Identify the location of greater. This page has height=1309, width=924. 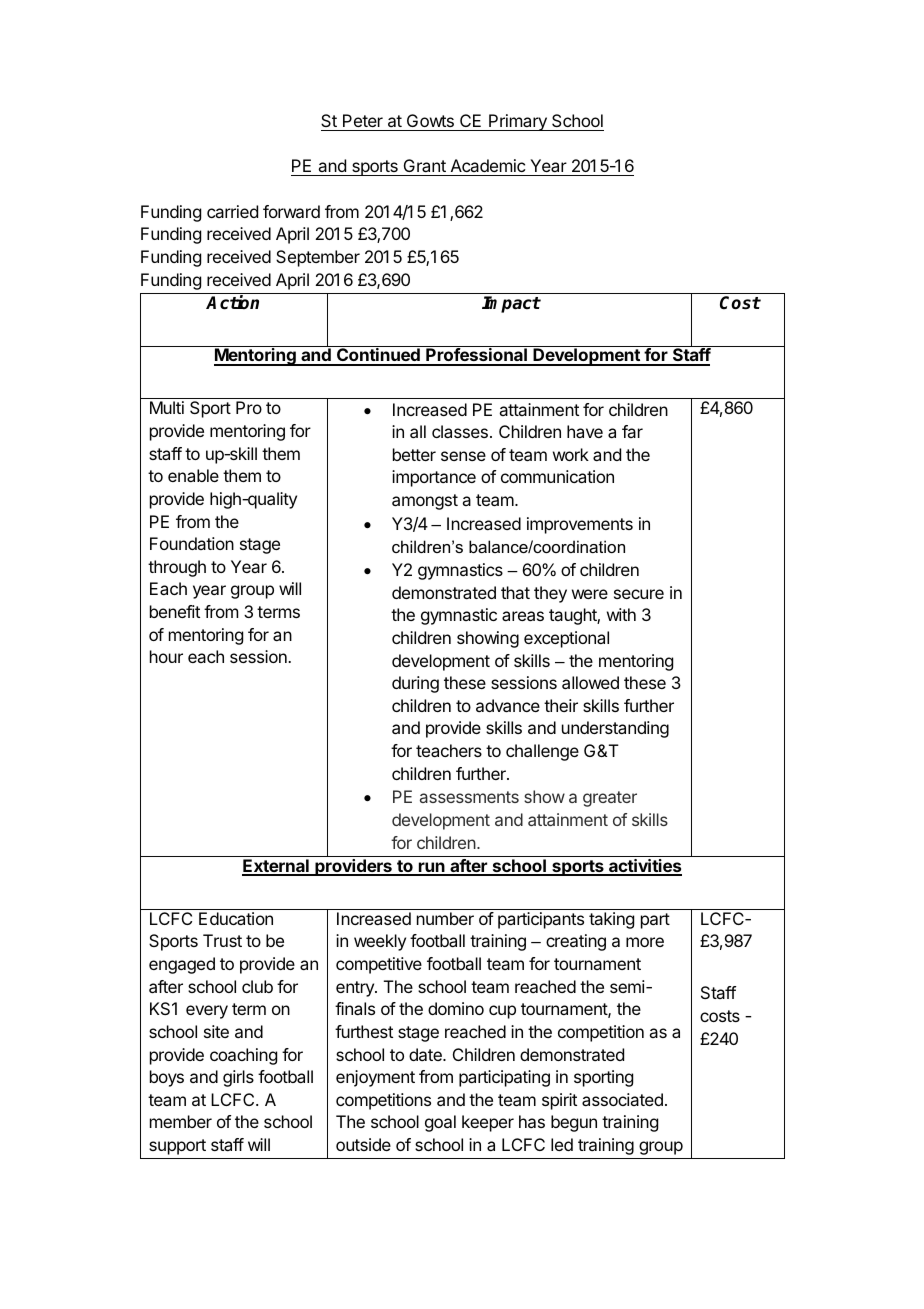
(610, 799).
